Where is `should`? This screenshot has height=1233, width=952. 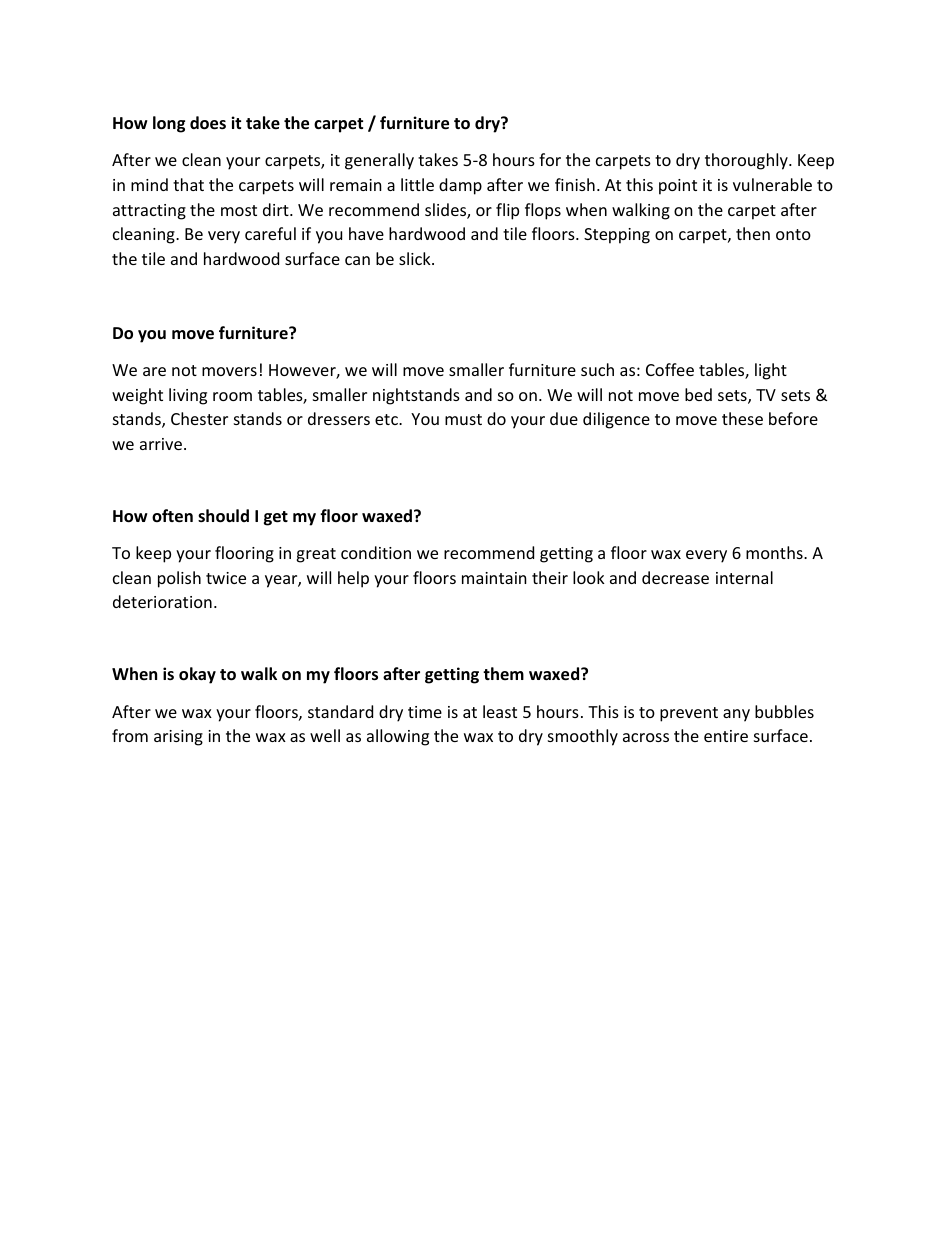 should is located at coordinates (223, 516).
